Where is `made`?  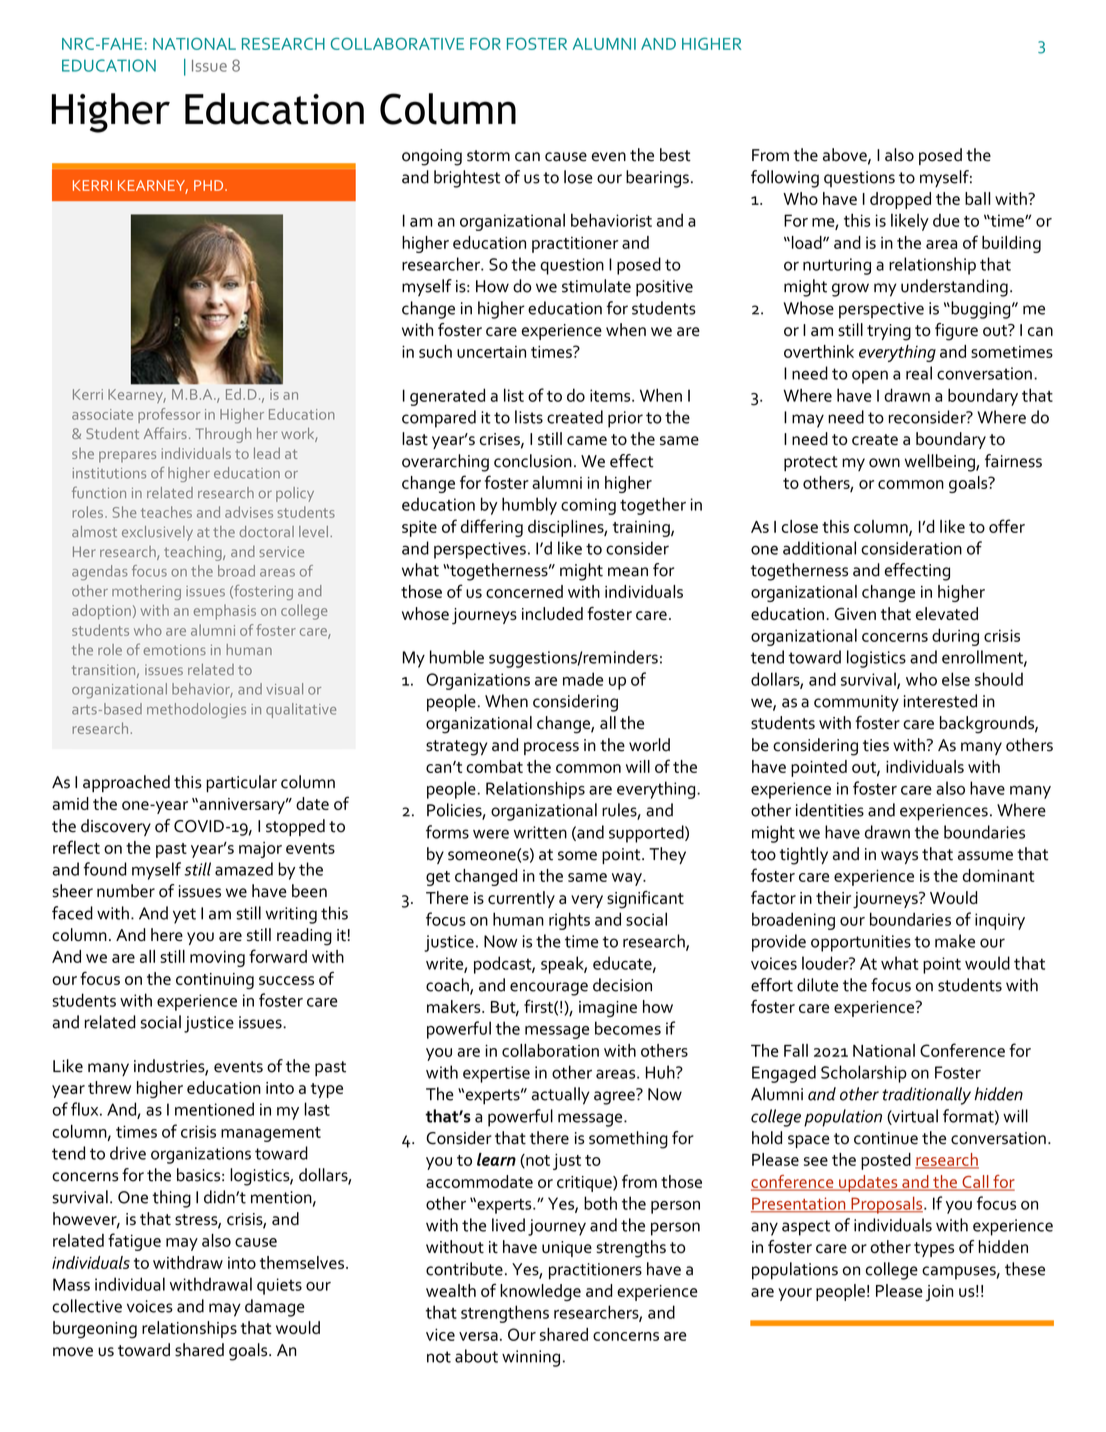 made is located at coordinates (583, 679).
